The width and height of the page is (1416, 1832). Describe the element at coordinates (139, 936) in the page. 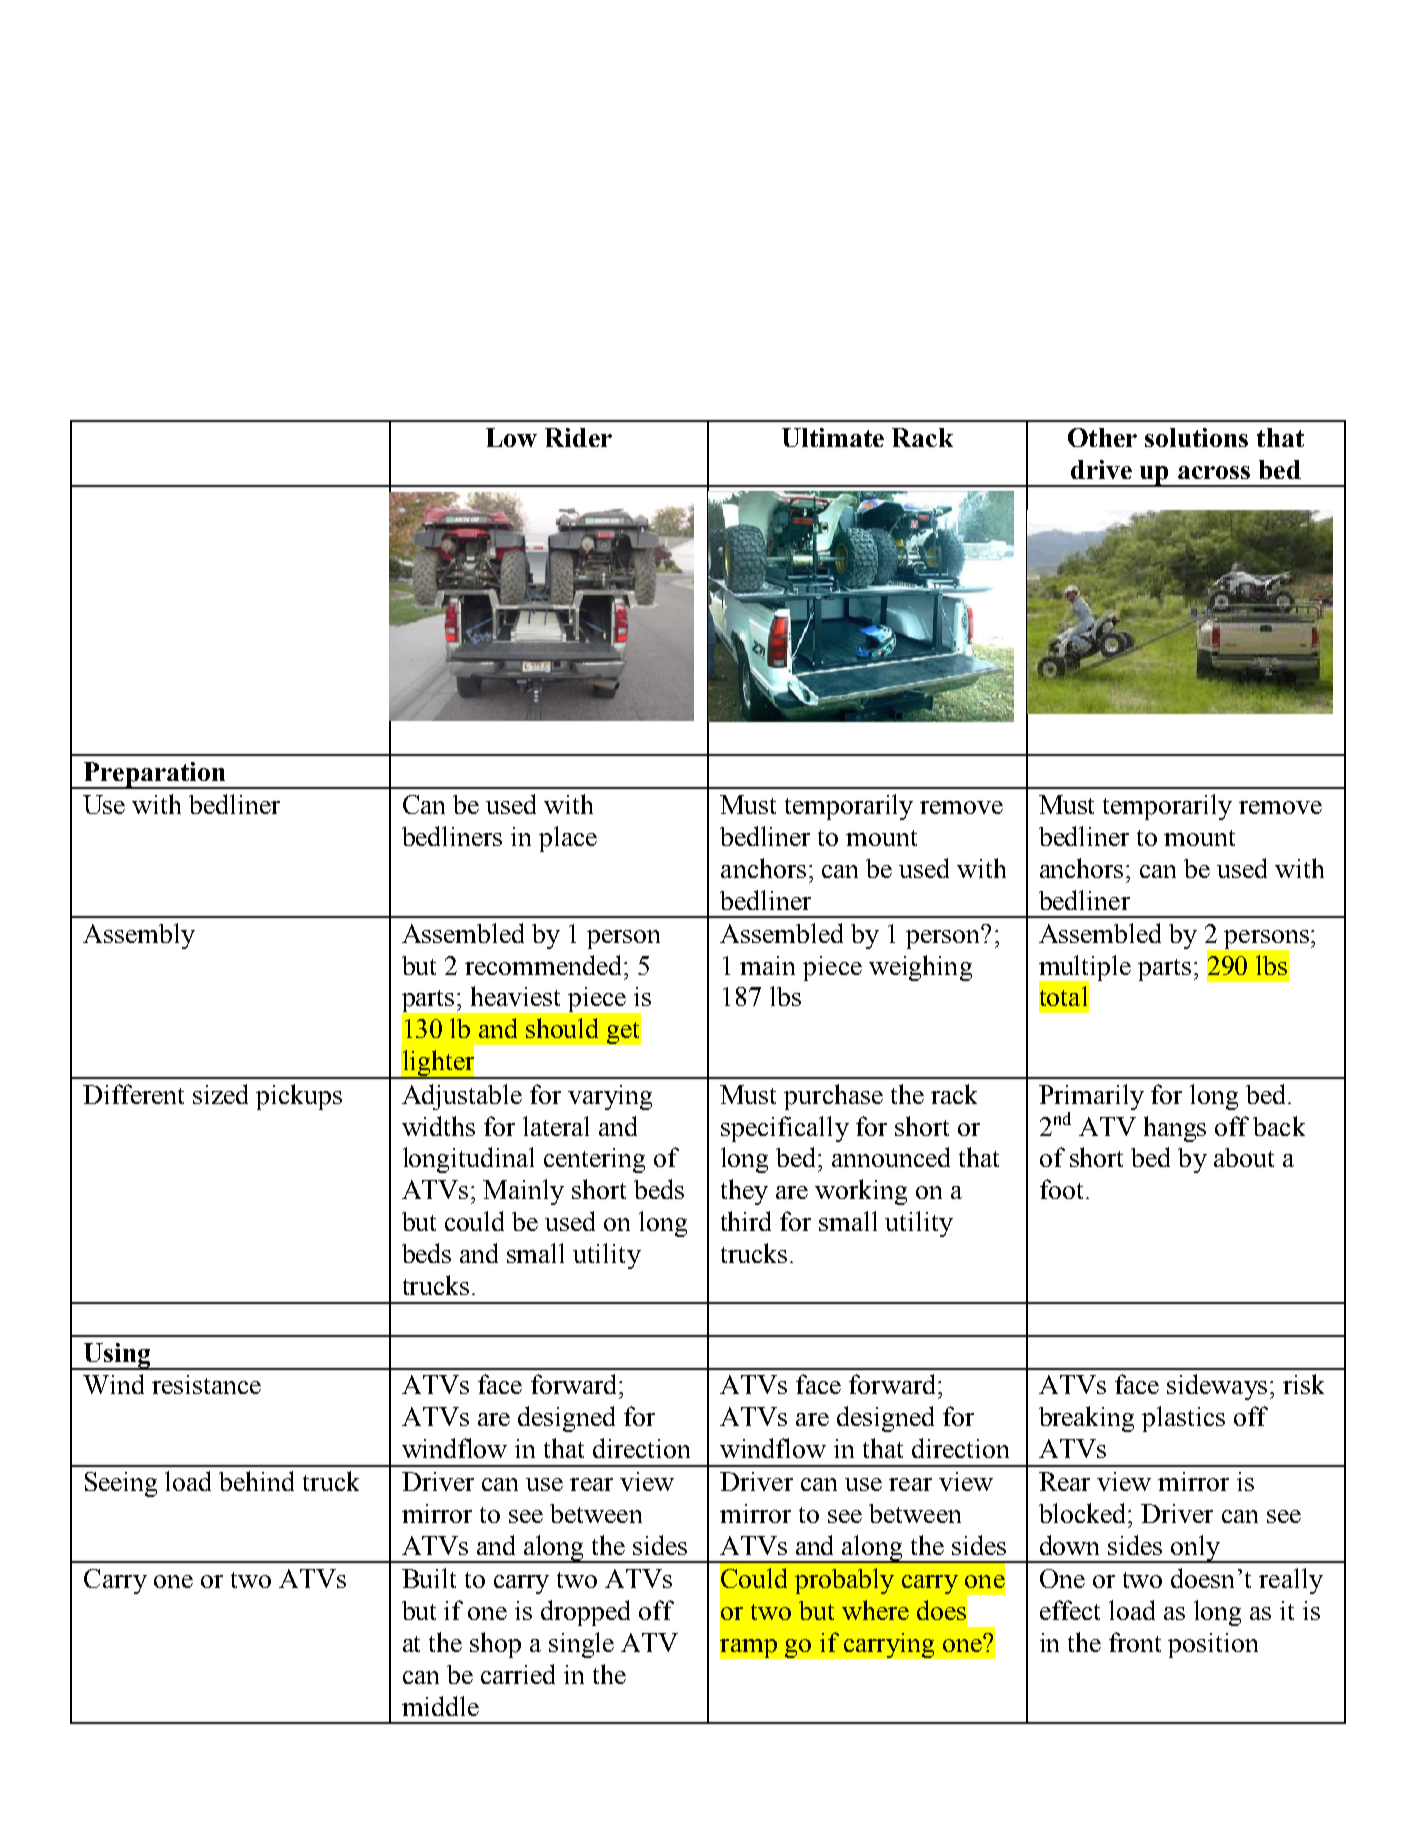

I see `Assembly` at that location.
